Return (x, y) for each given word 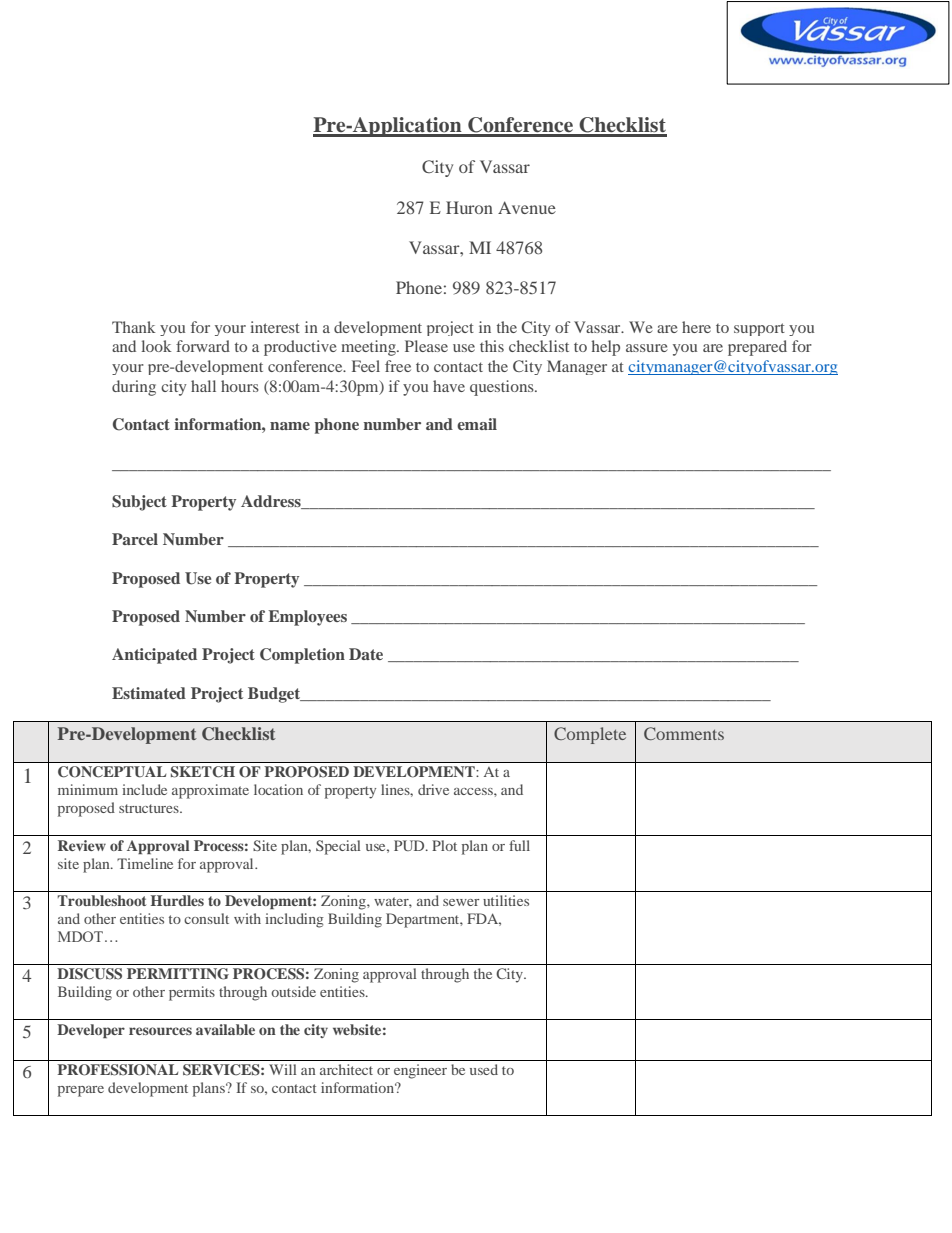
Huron (469, 207)
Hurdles (177, 900)
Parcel (135, 539)
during (134, 388)
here (696, 327)
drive (433, 789)
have (449, 386)
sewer (461, 902)
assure (647, 348)
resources (160, 1031)
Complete (590, 735)
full (519, 845)
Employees (307, 618)
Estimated (149, 693)
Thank (134, 327)
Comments (684, 733)
